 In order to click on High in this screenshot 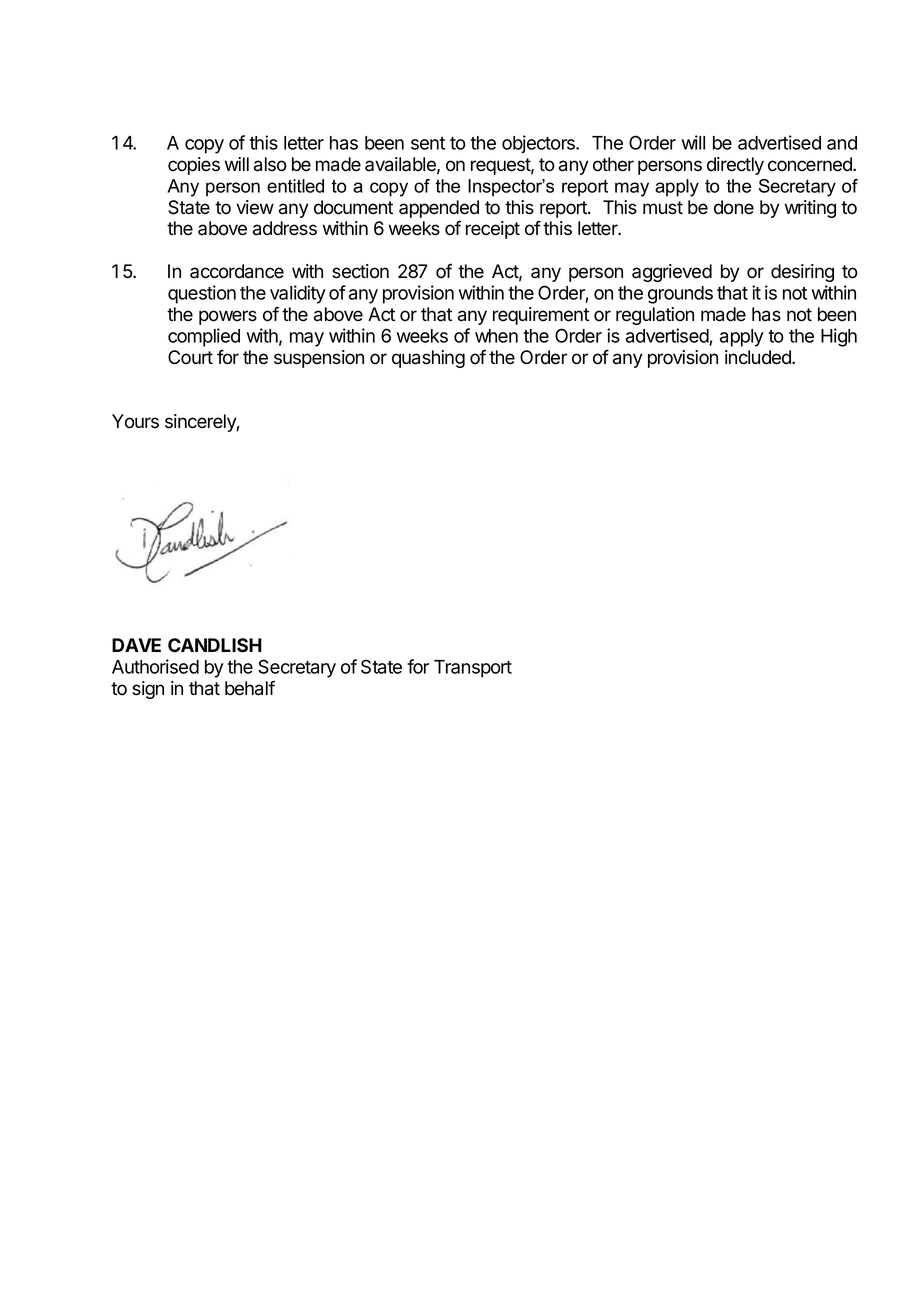, I will do `click(839, 337)`.
